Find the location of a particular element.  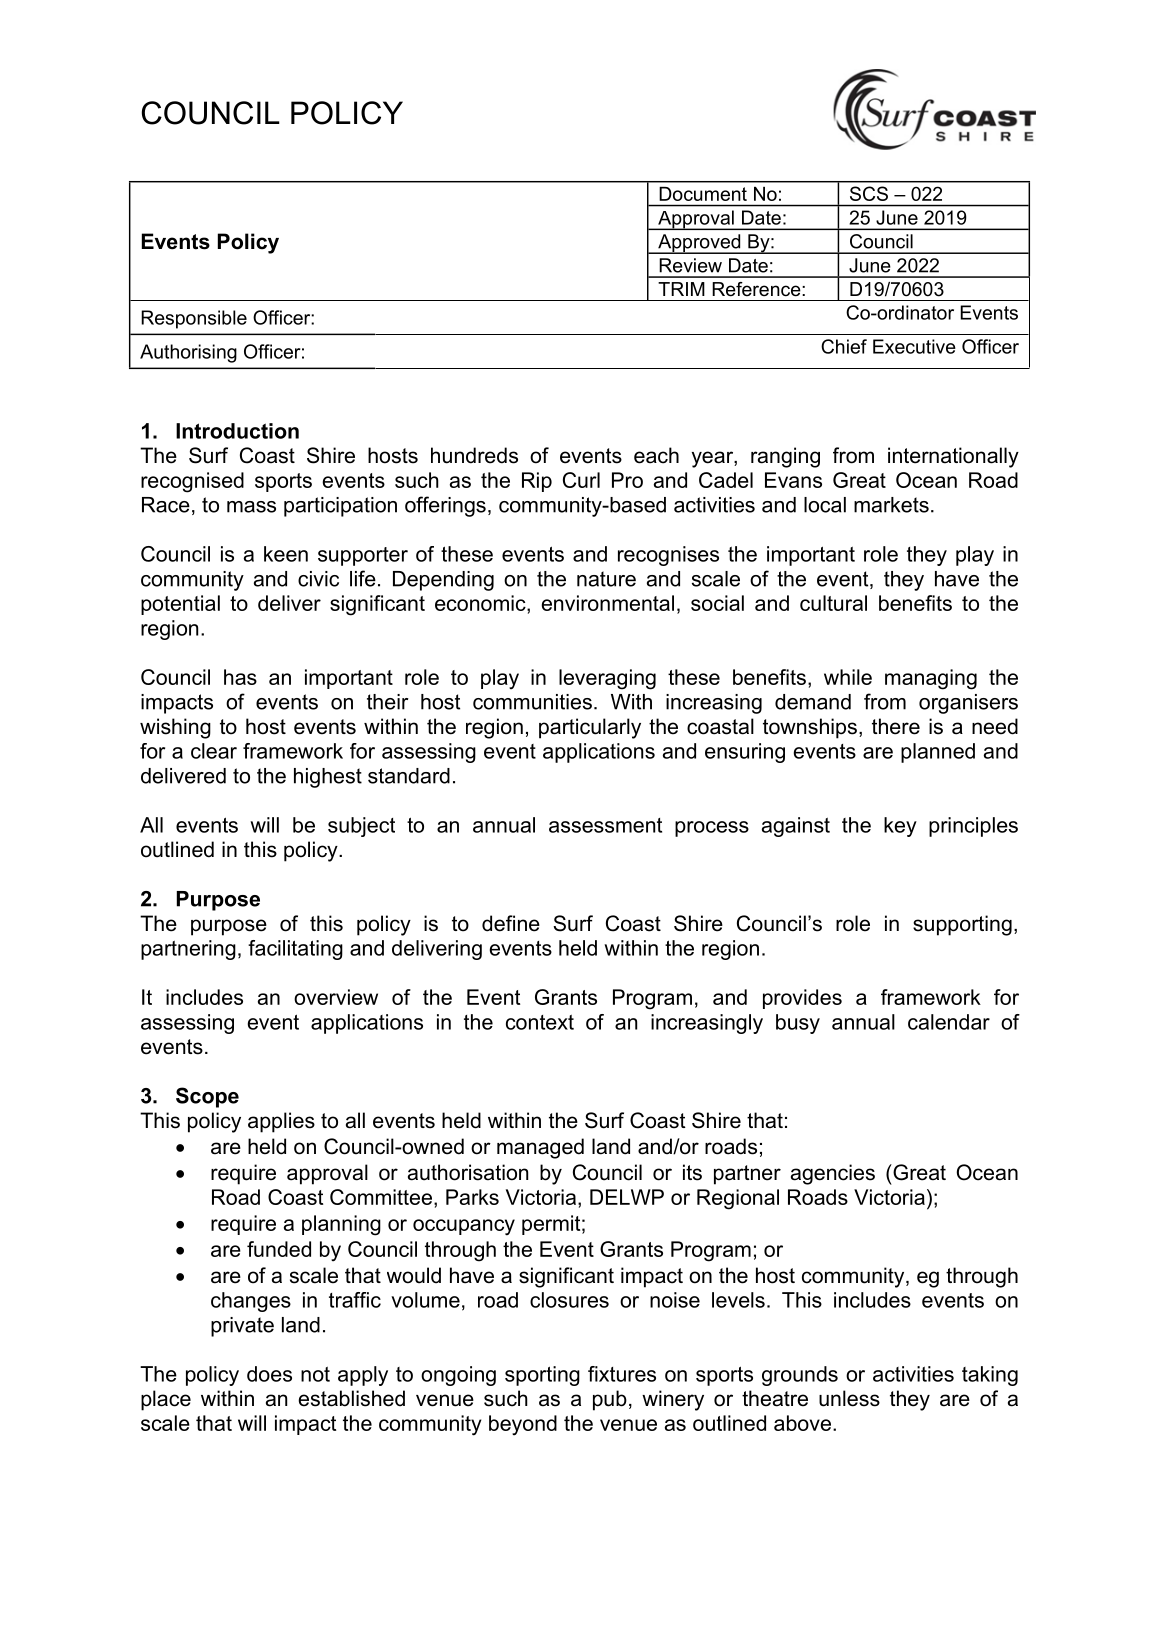

assessment is located at coordinates (605, 825).
